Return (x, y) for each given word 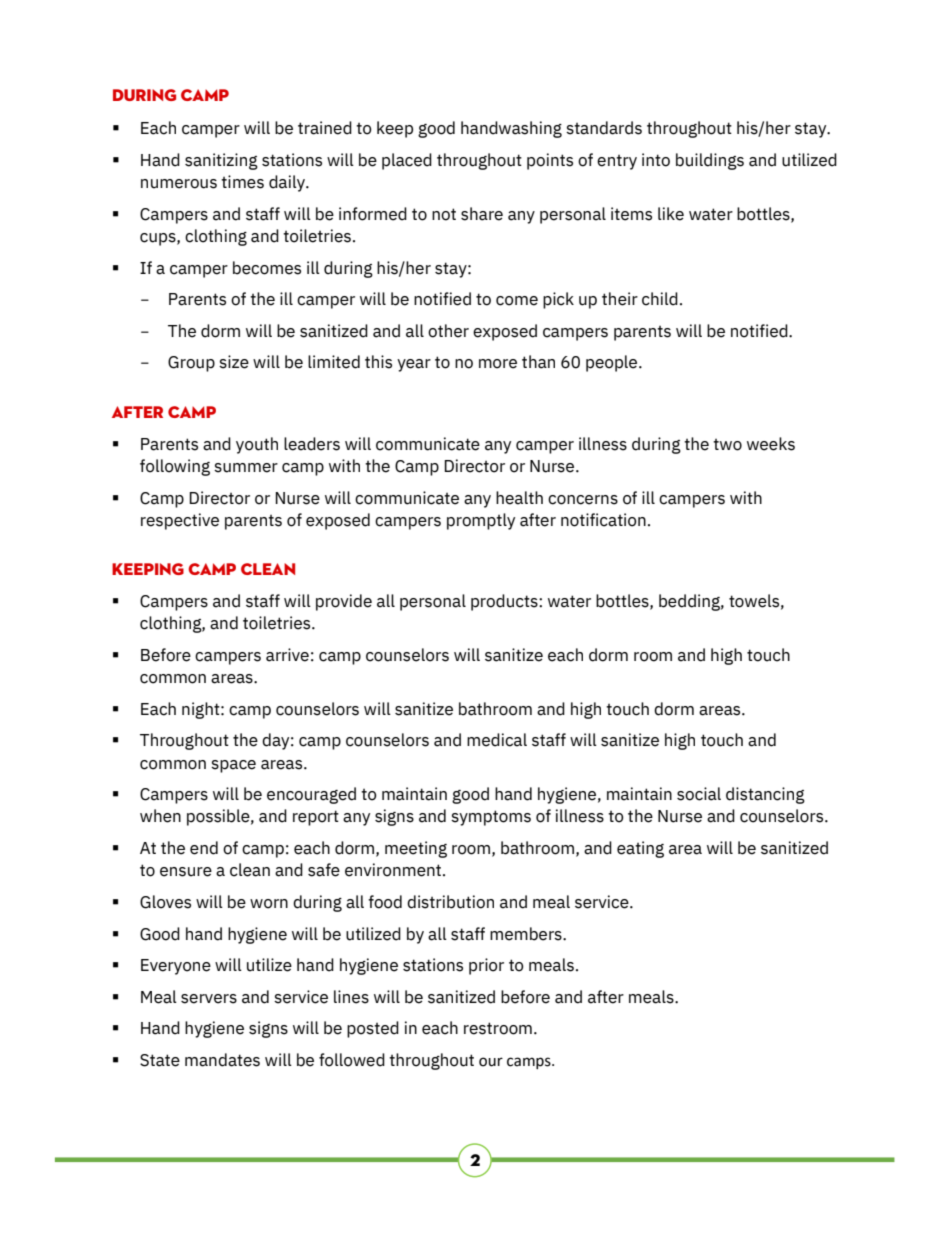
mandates (222, 1060)
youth (257, 445)
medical (497, 740)
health (519, 498)
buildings (710, 161)
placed (407, 161)
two (727, 445)
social (699, 794)
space (233, 766)
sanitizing (221, 161)
